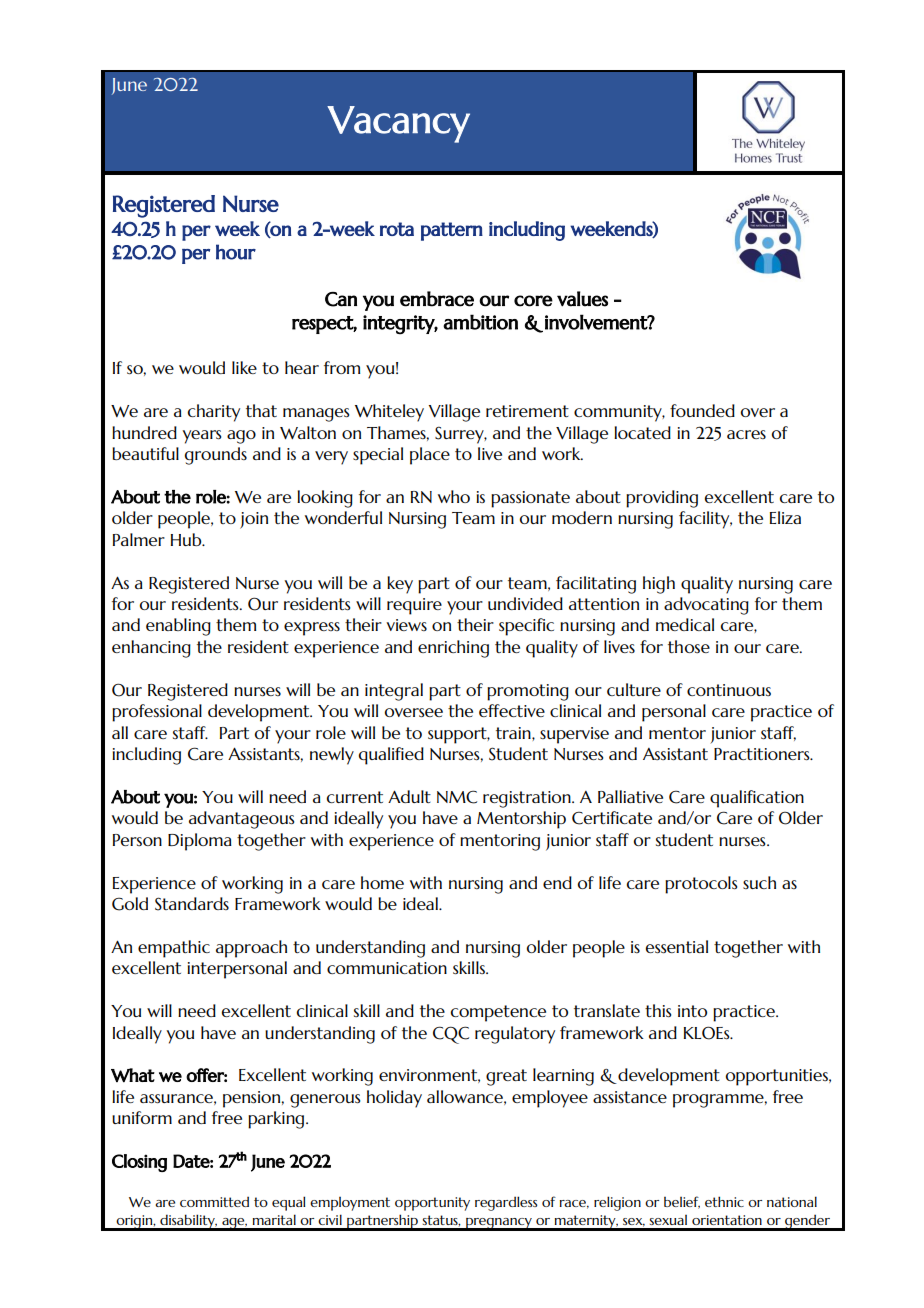 Image resolution: width=924 pixels, height=1308 pixels. Describe the element at coordinates (236, 252) in the screenshot. I see `hour` at that location.
